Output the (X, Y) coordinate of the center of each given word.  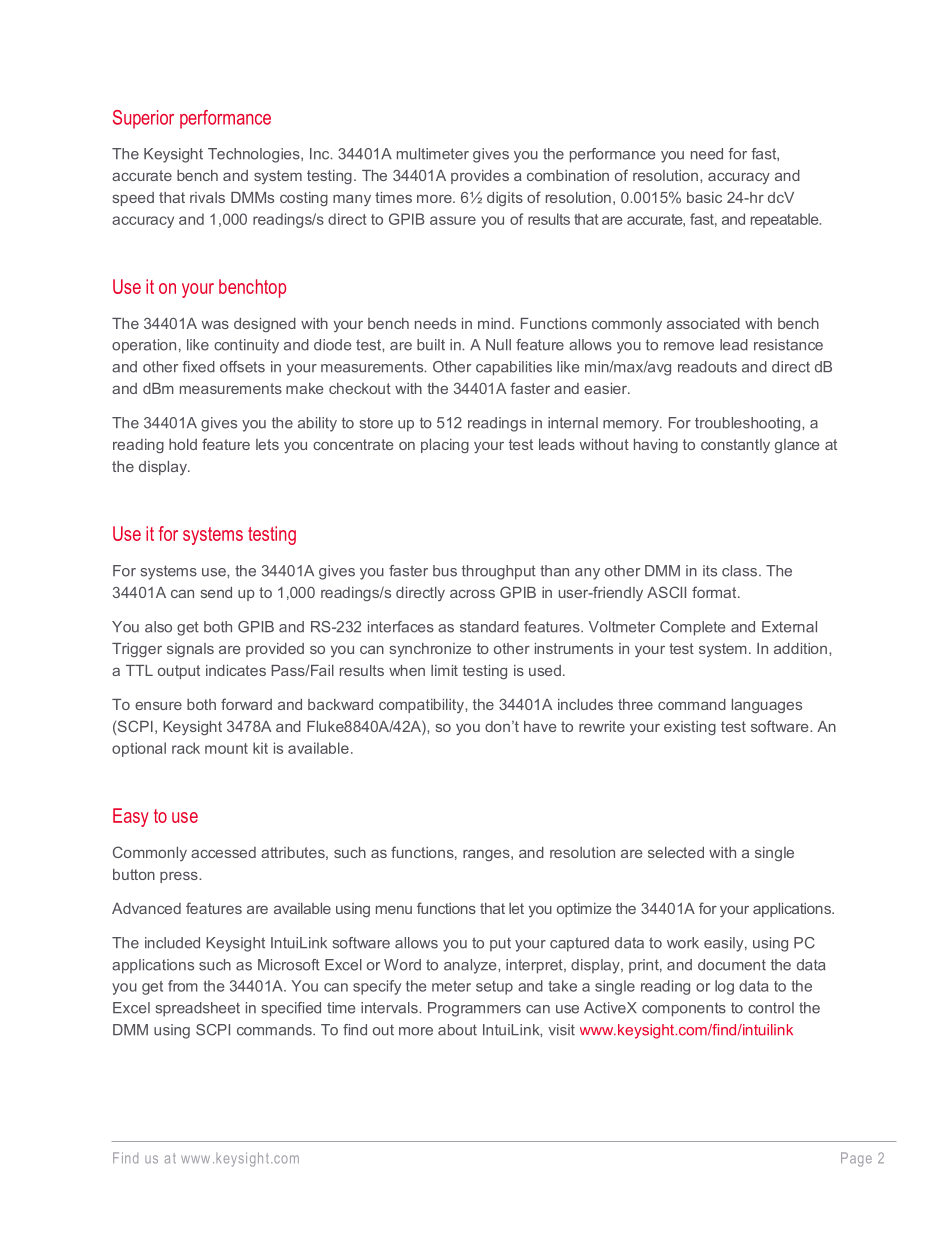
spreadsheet (197, 1009)
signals (190, 650)
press (180, 877)
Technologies (255, 155)
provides (480, 177)
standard (489, 627)
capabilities (514, 368)
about (457, 1030)
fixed (198, 367)
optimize (584, 910)
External (789, 627)
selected (676, 852)
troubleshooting (749, 424)
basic (704, 197)
